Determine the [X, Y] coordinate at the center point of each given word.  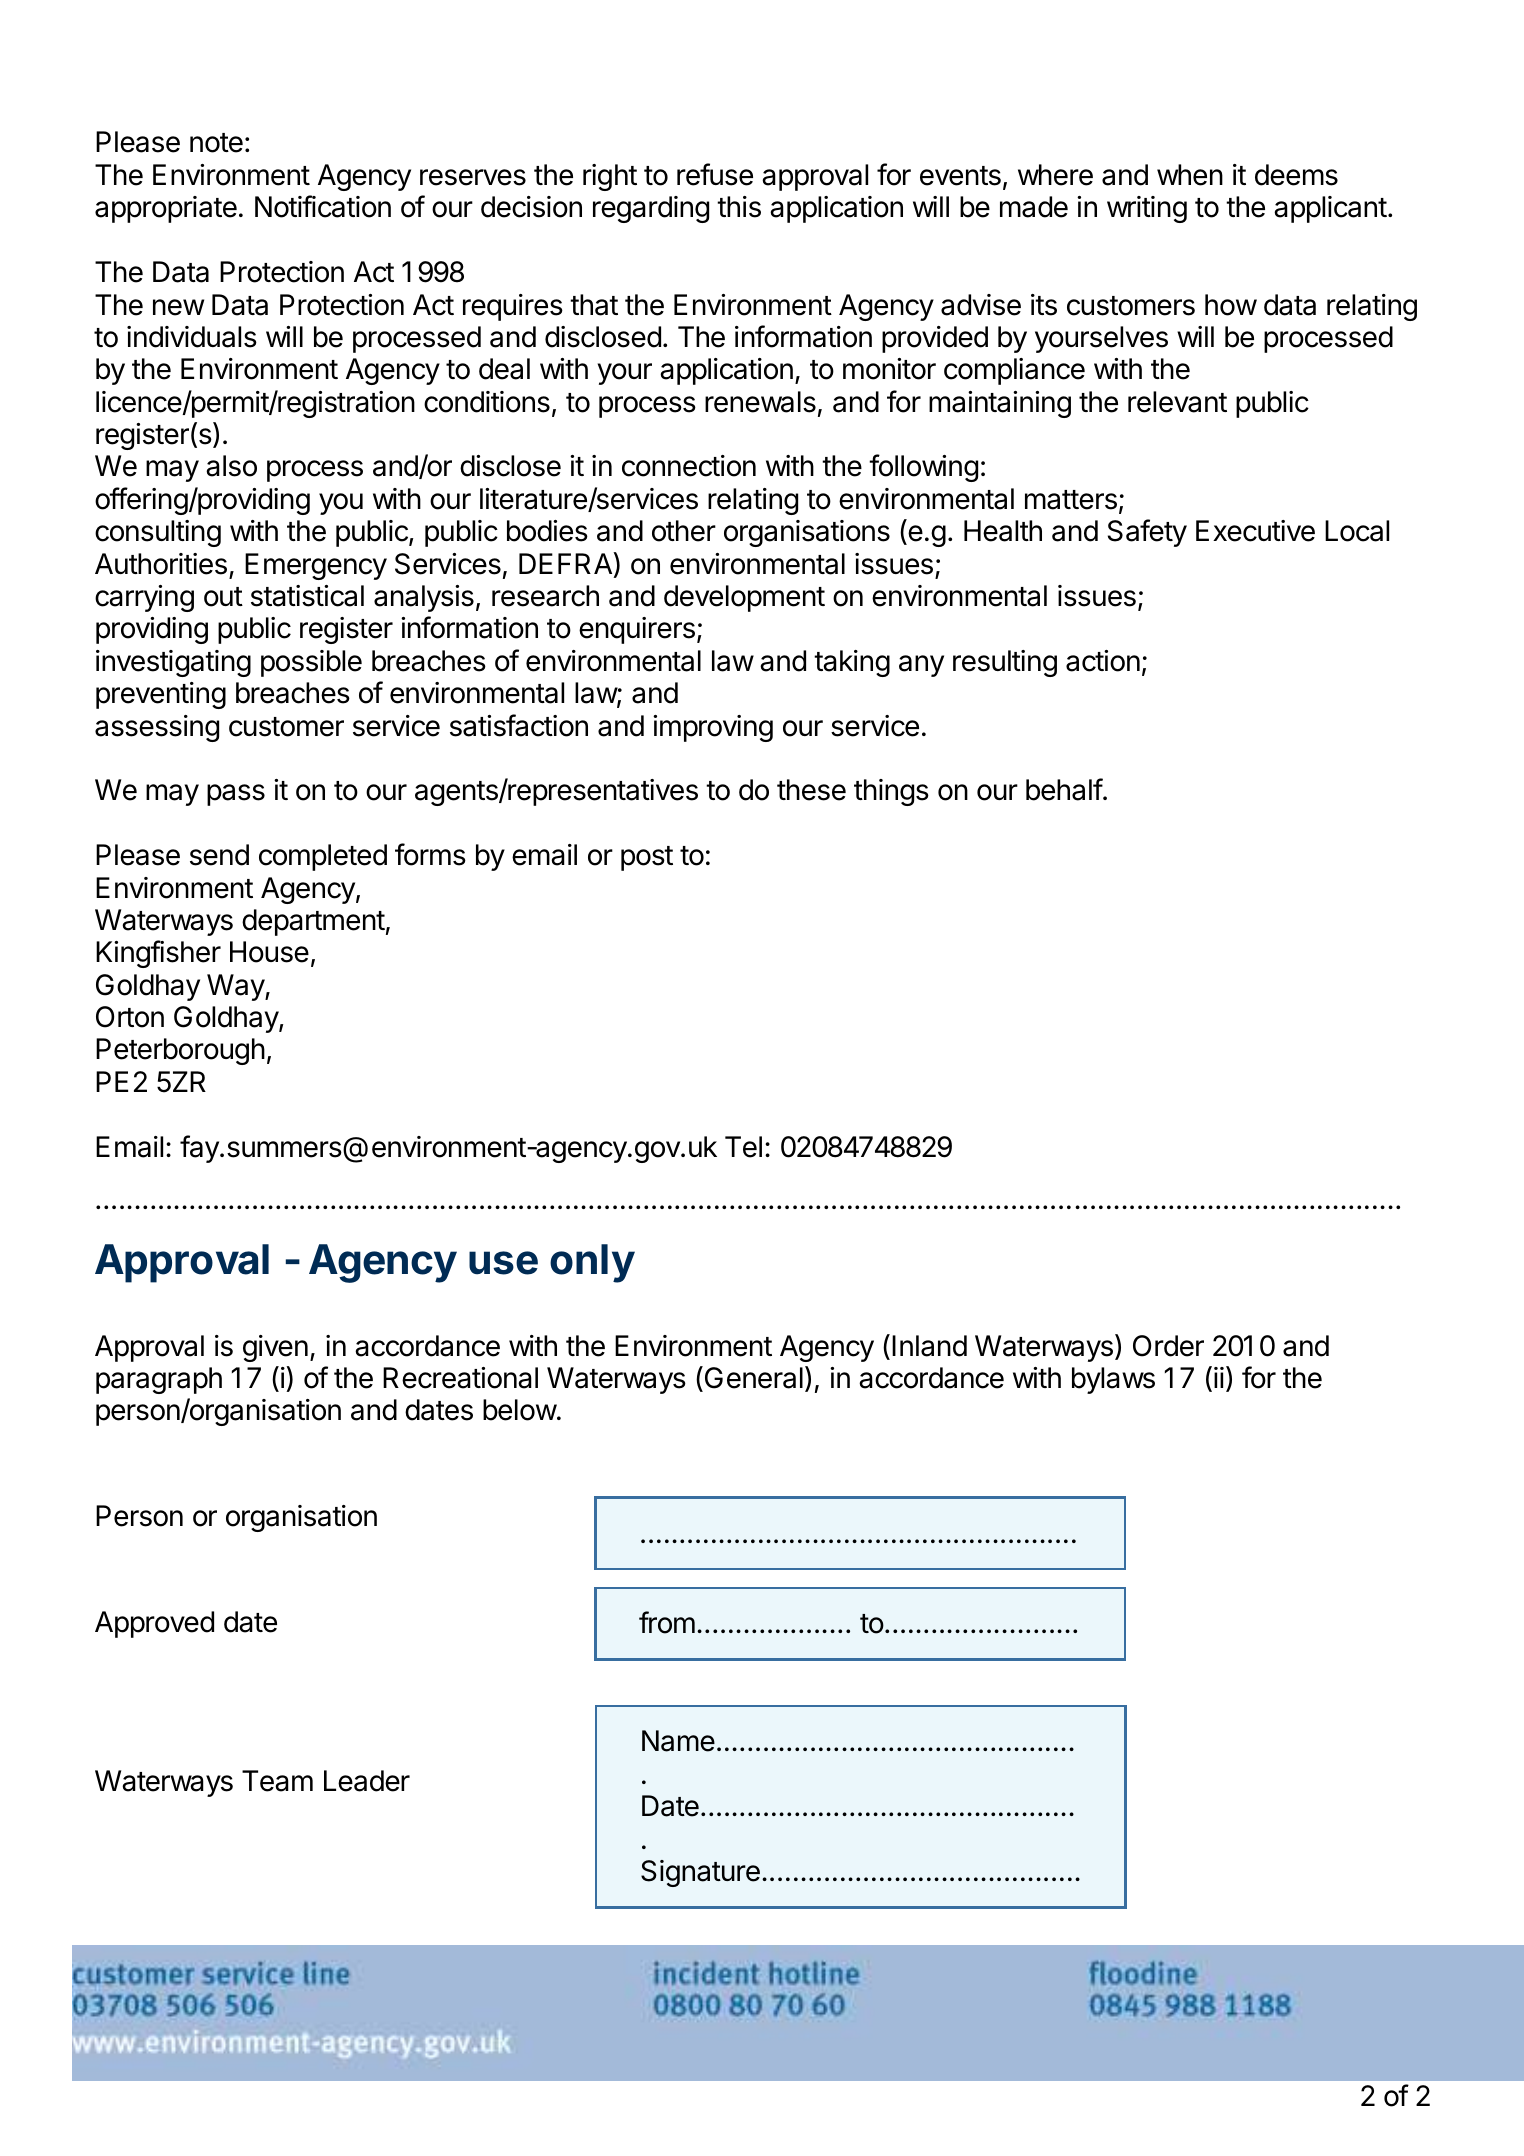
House [269, 952]
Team [277, 1781]
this [739, 207]
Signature [700, 1873]
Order [1168, 1346]
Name [678, 1741]
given [275, 1348]
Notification [323, 206]
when [1190, 175]
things [891, 792]
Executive [1255, 531]
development [744, 598]
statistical [307, 596]
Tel [743, 1147]
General [752, 1379]
